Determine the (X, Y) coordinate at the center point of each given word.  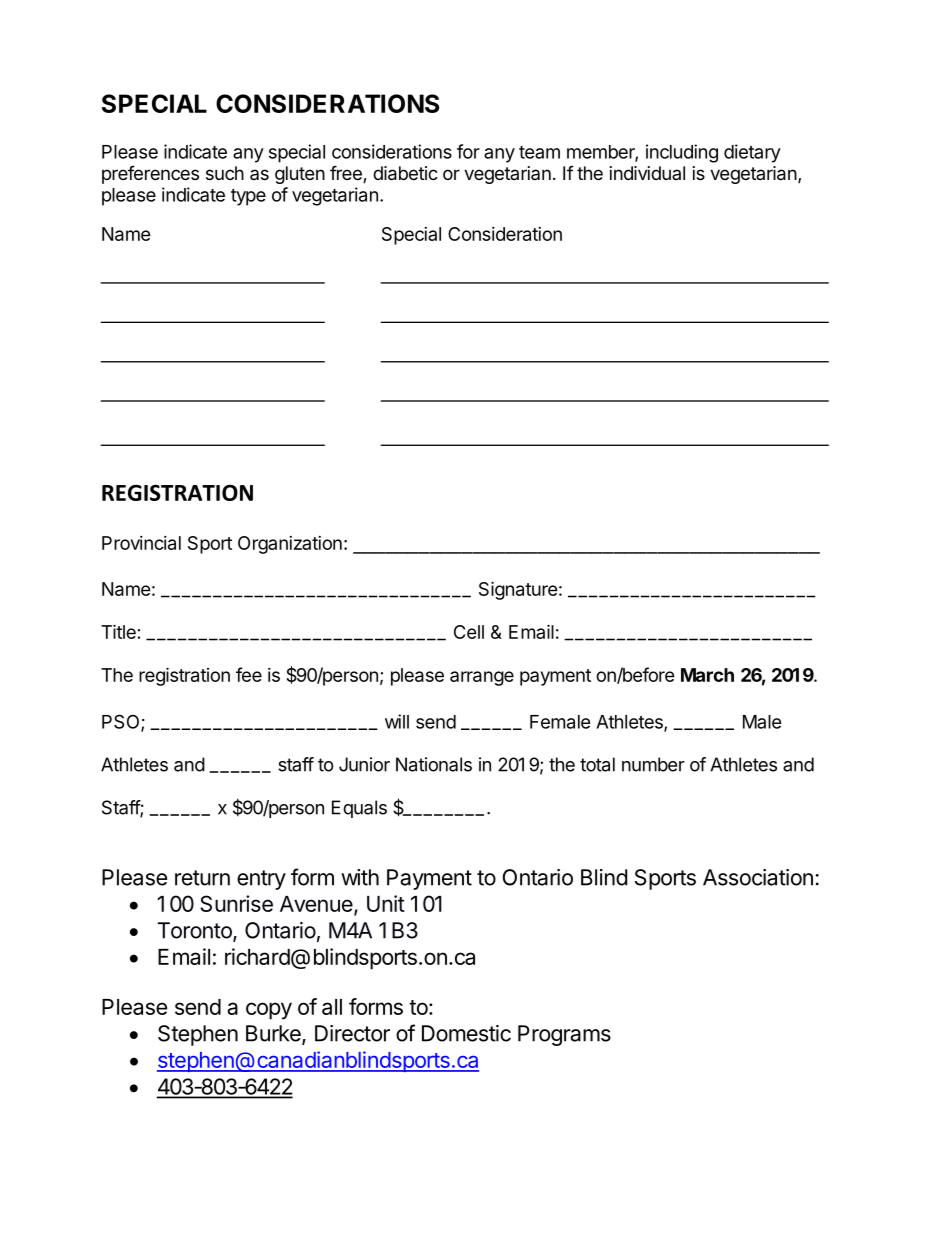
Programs (564, 1035)
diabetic (405, 173)
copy (269, 1011)
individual (647, 173)
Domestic (466, 1033)
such (225, 173)
